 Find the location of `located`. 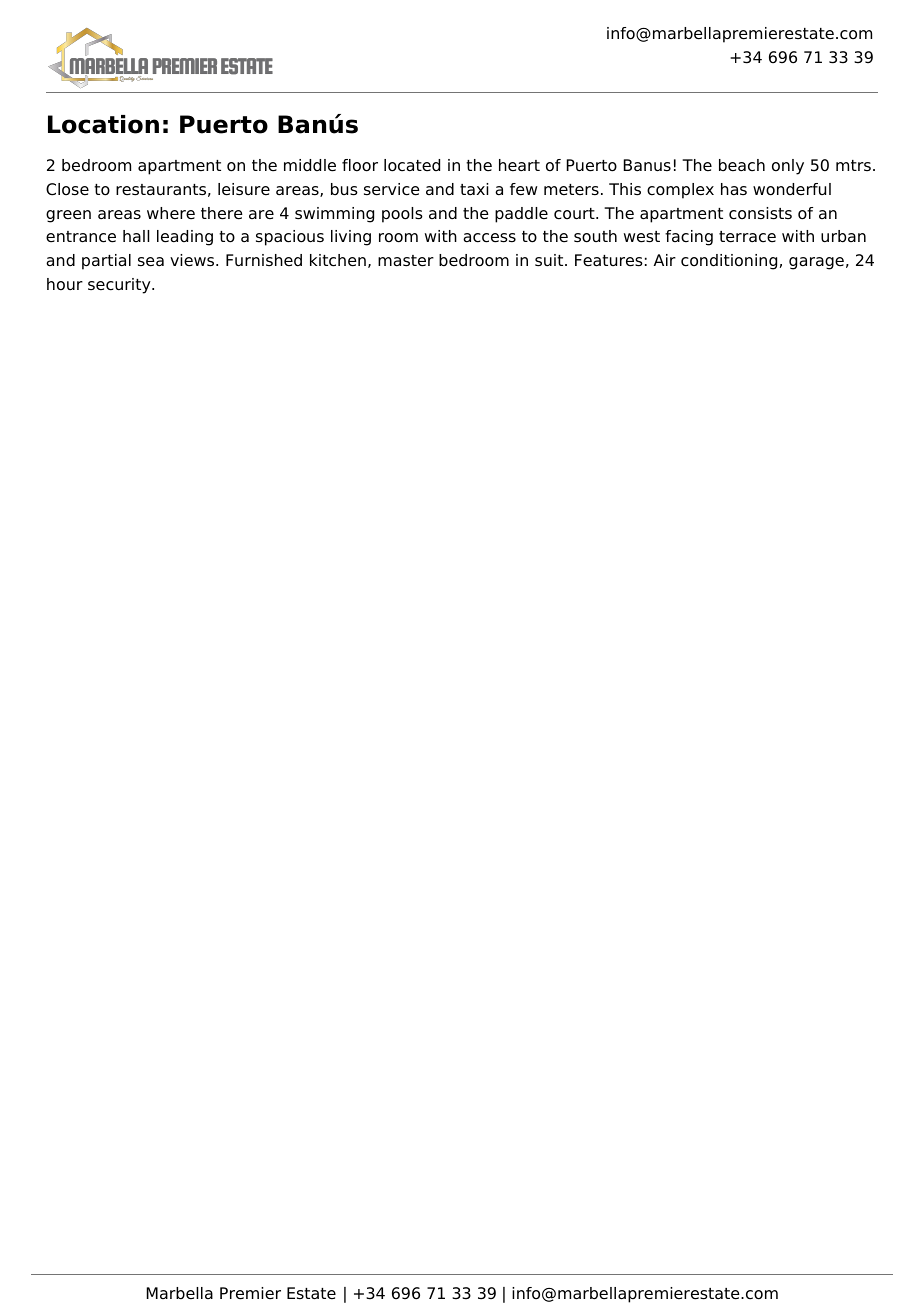

located is located at coordinates (412, 165).
